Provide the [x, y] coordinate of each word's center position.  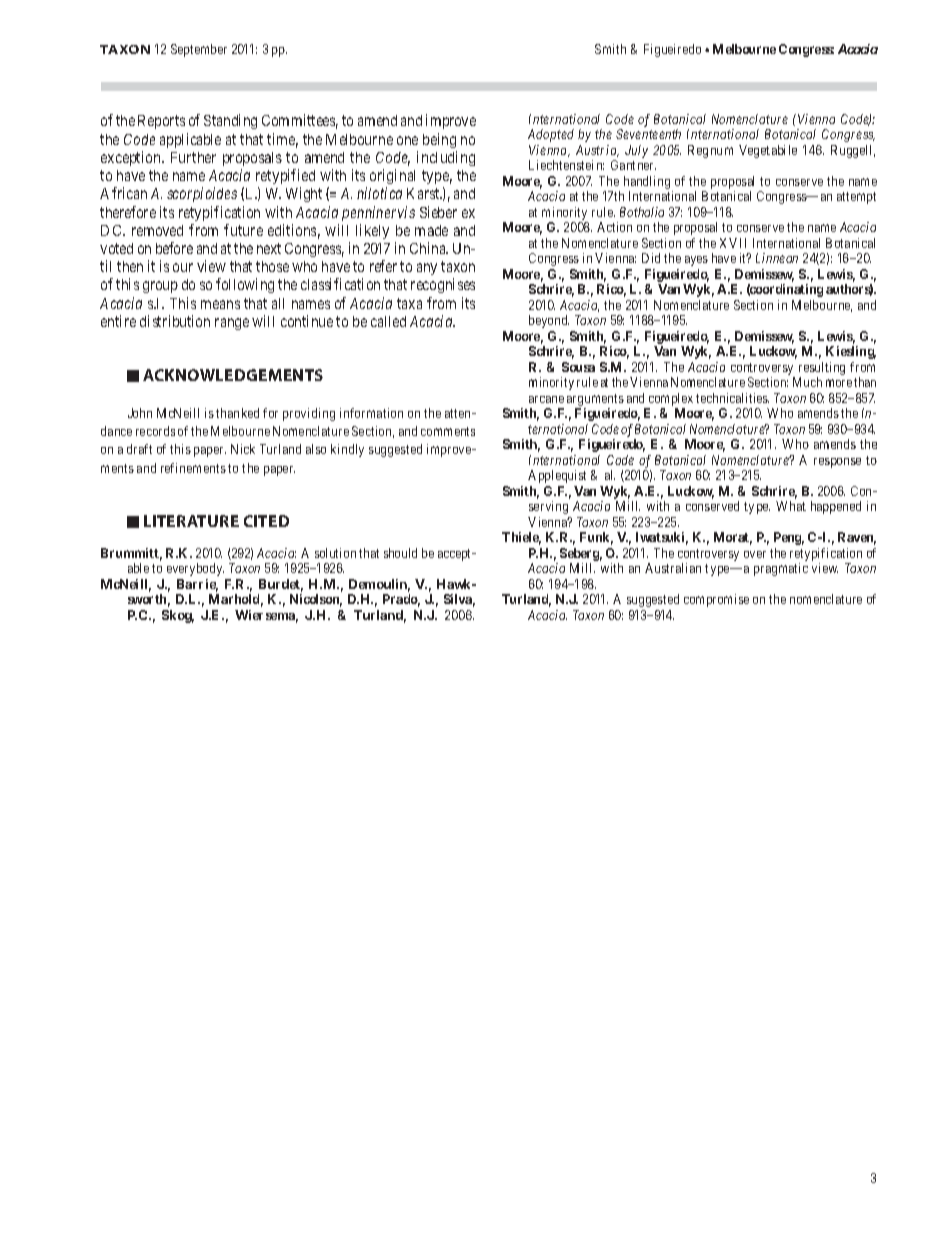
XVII [733, 243]
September [199, 50]
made [431, 230]
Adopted [551, 135]
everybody [195, 569]
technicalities [732, 398]
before [174, 248]
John [140, 413]
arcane [546, 399]
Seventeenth [648, 134]
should [400, 553]
